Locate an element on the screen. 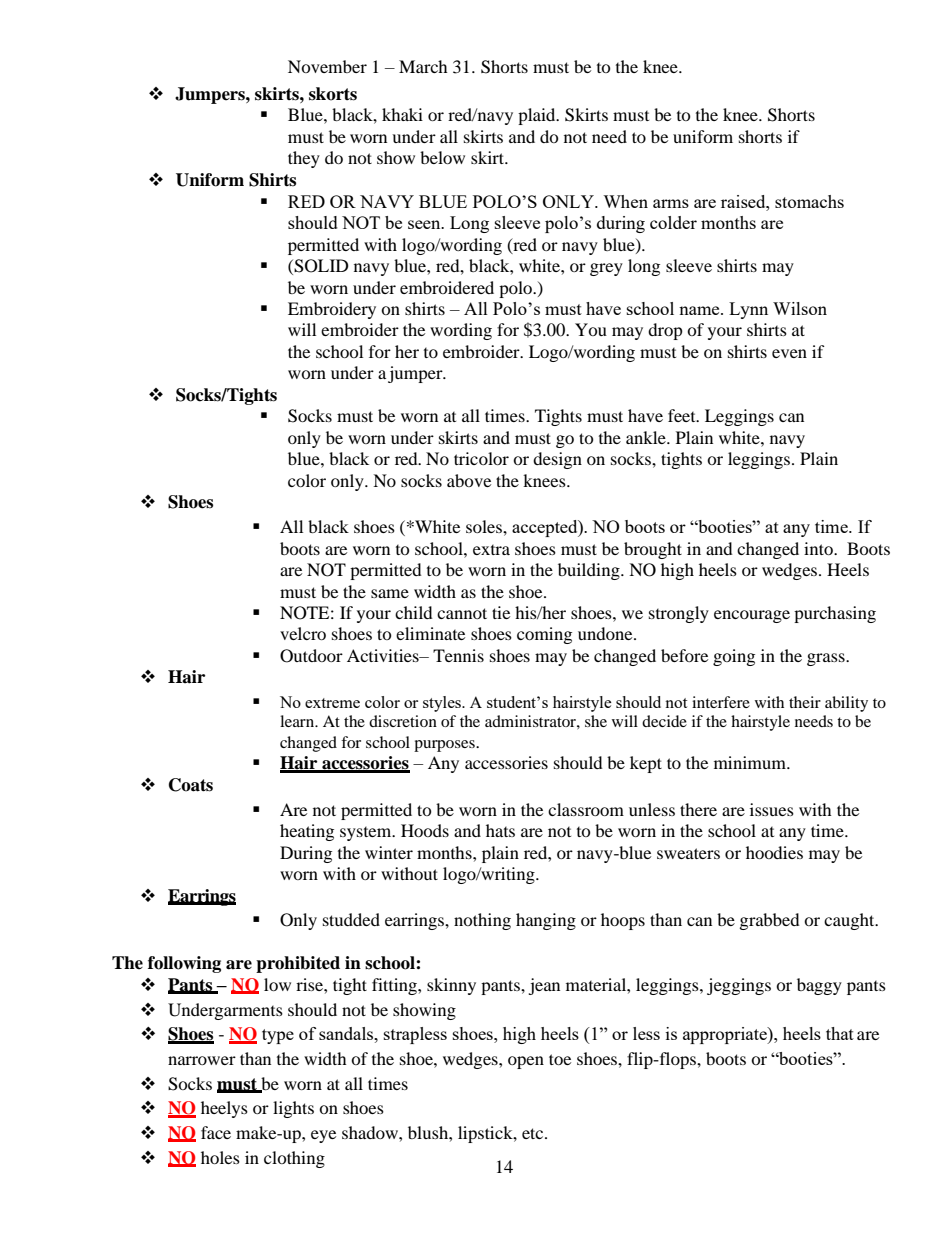 The height and width of the screenshot is (1233, 952). design is located at coordinates (557, 460).
